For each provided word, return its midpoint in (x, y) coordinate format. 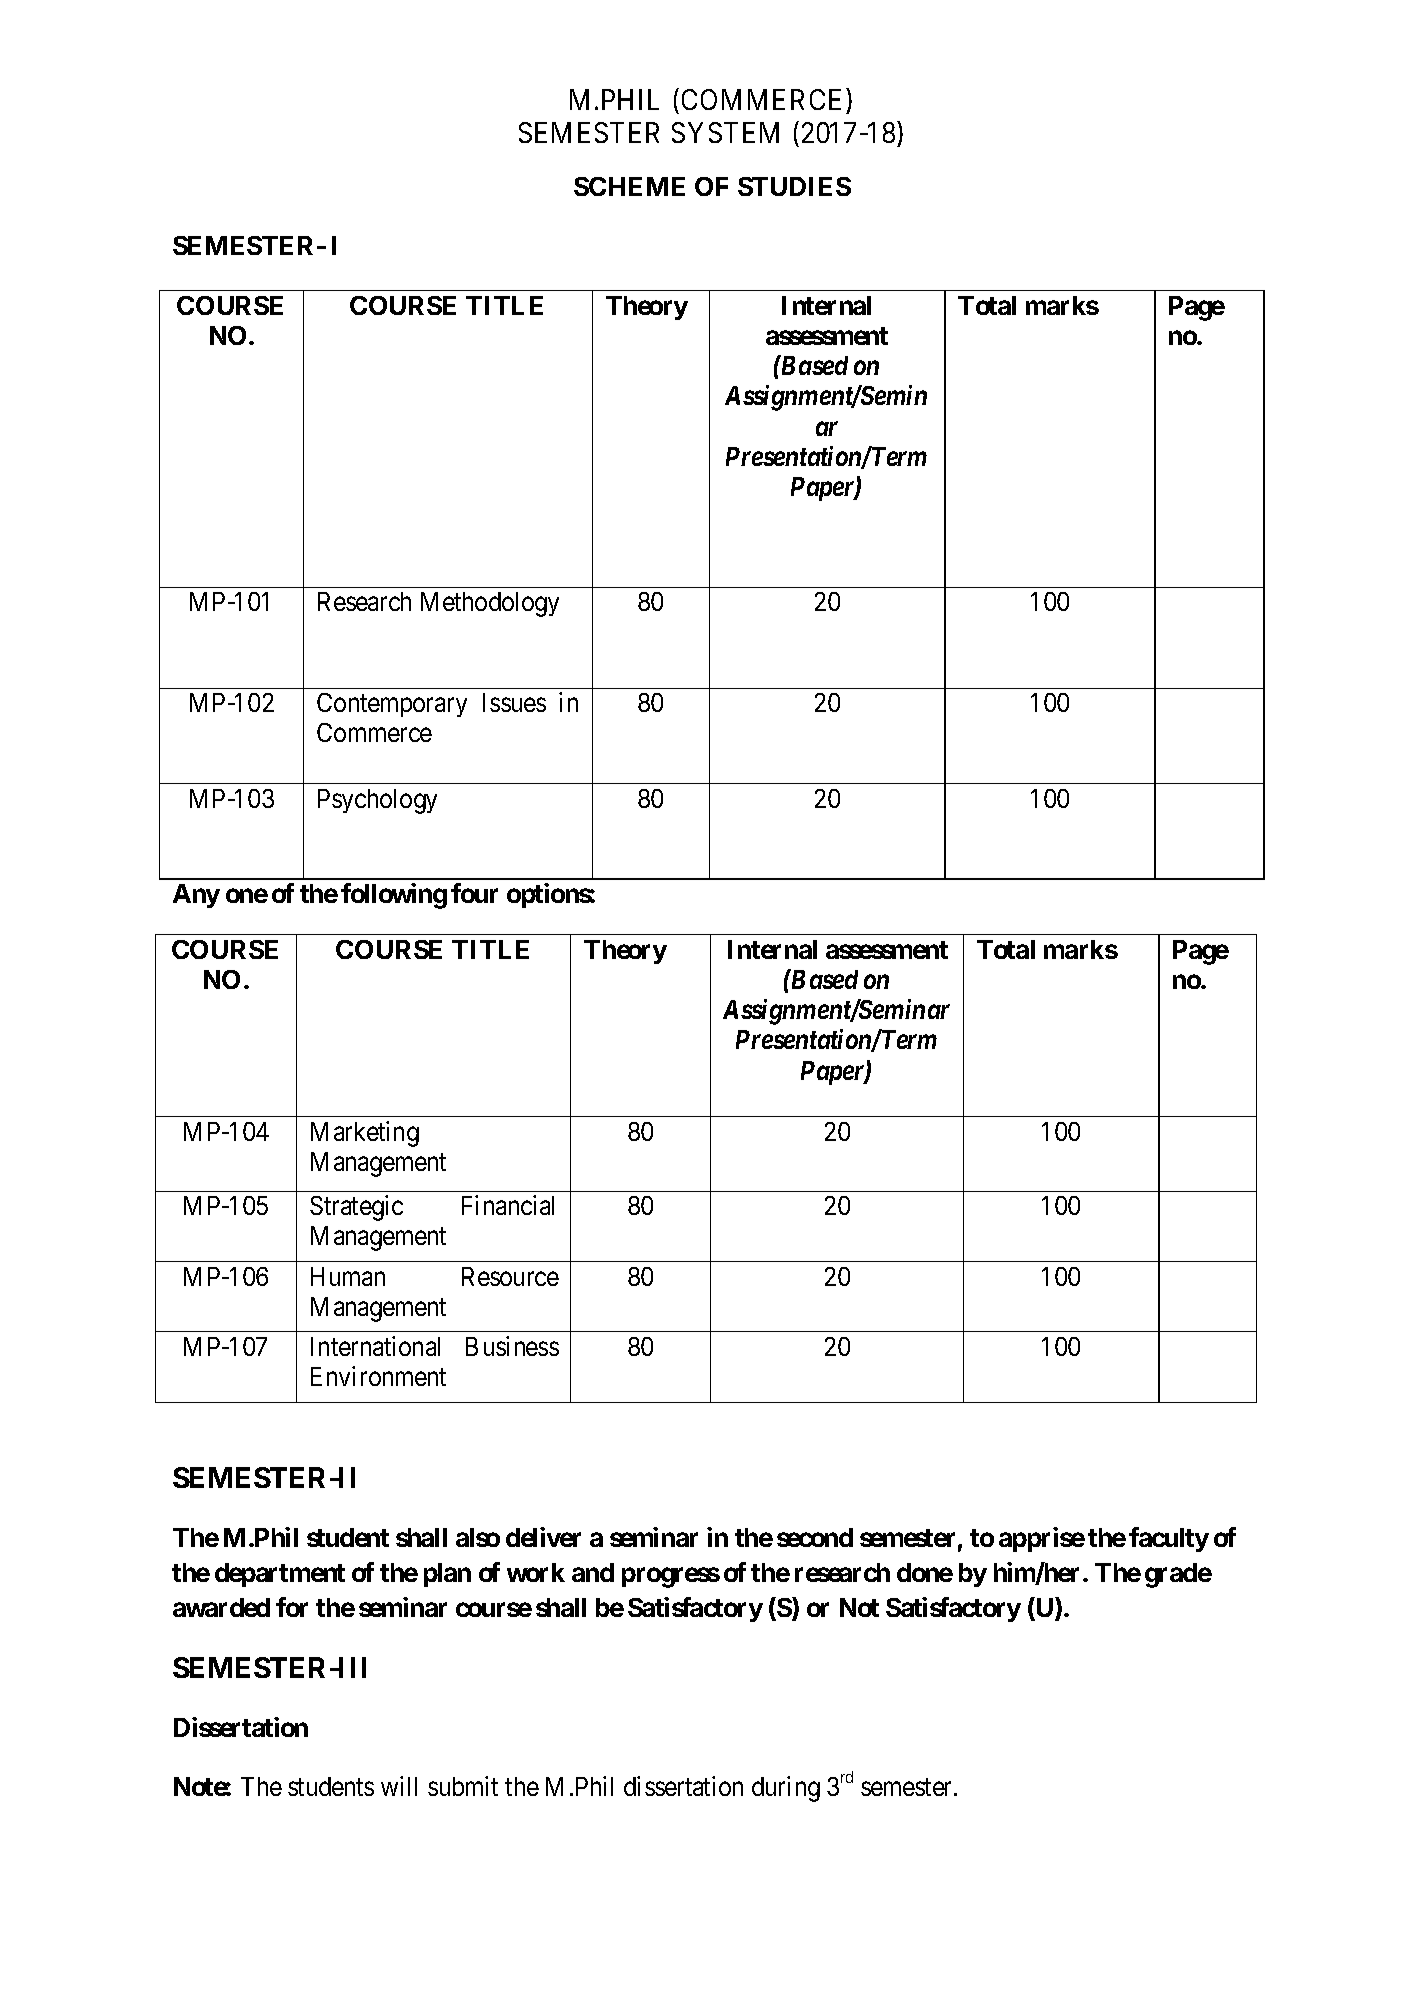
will (399, 1786)
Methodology (490, 604)
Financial (508, 1205)
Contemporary (392, 705)
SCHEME (629, 186)
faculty (1169, 1539)
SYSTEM (725, 132)
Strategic (356, 1208)
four (474, 893)
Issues (514, 702)
